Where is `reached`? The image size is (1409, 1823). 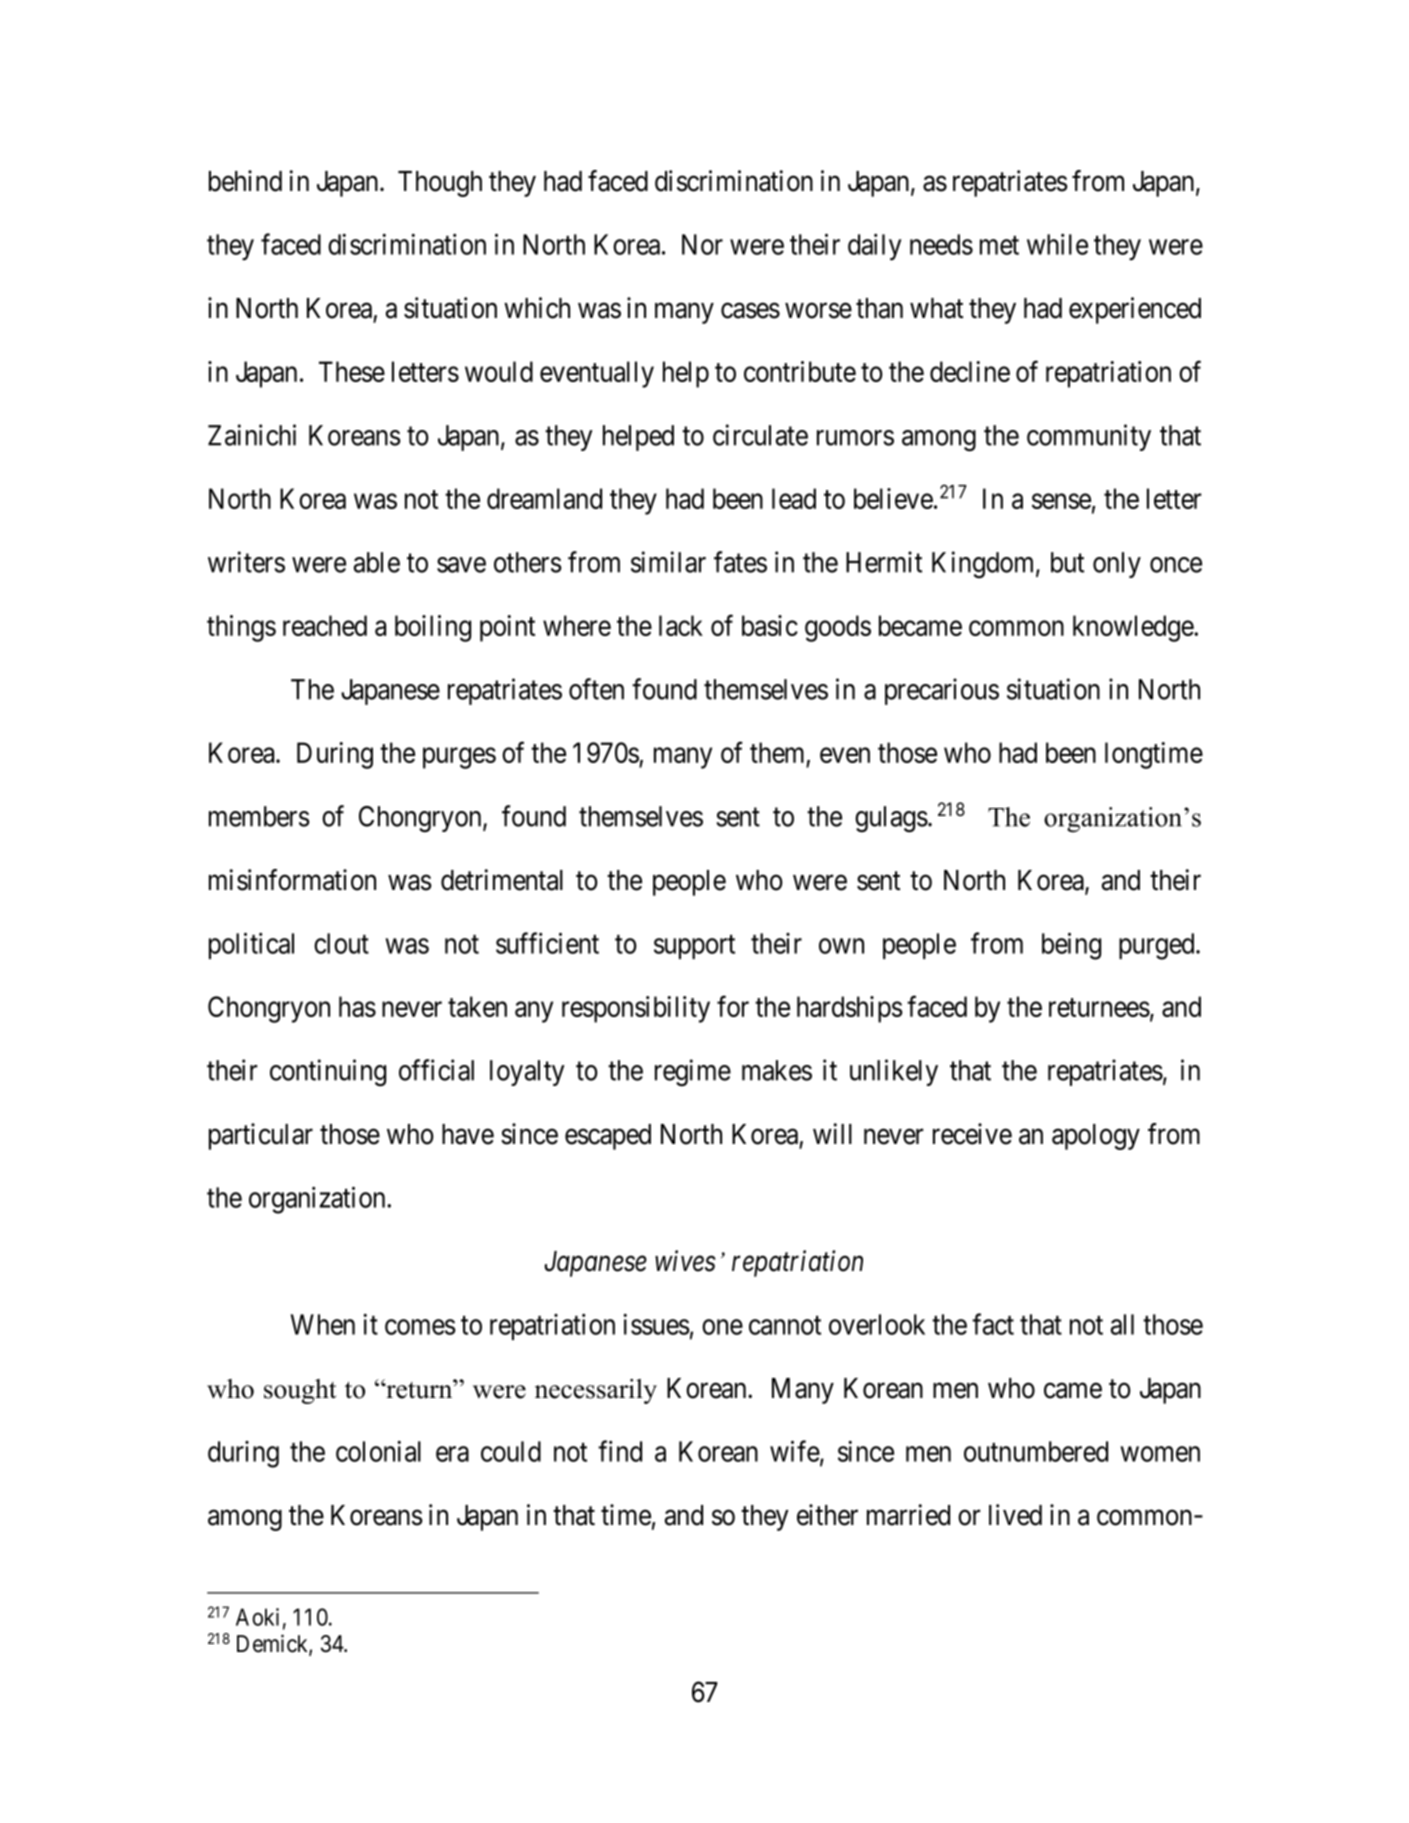 reached is located at coordinates (325, 625).
